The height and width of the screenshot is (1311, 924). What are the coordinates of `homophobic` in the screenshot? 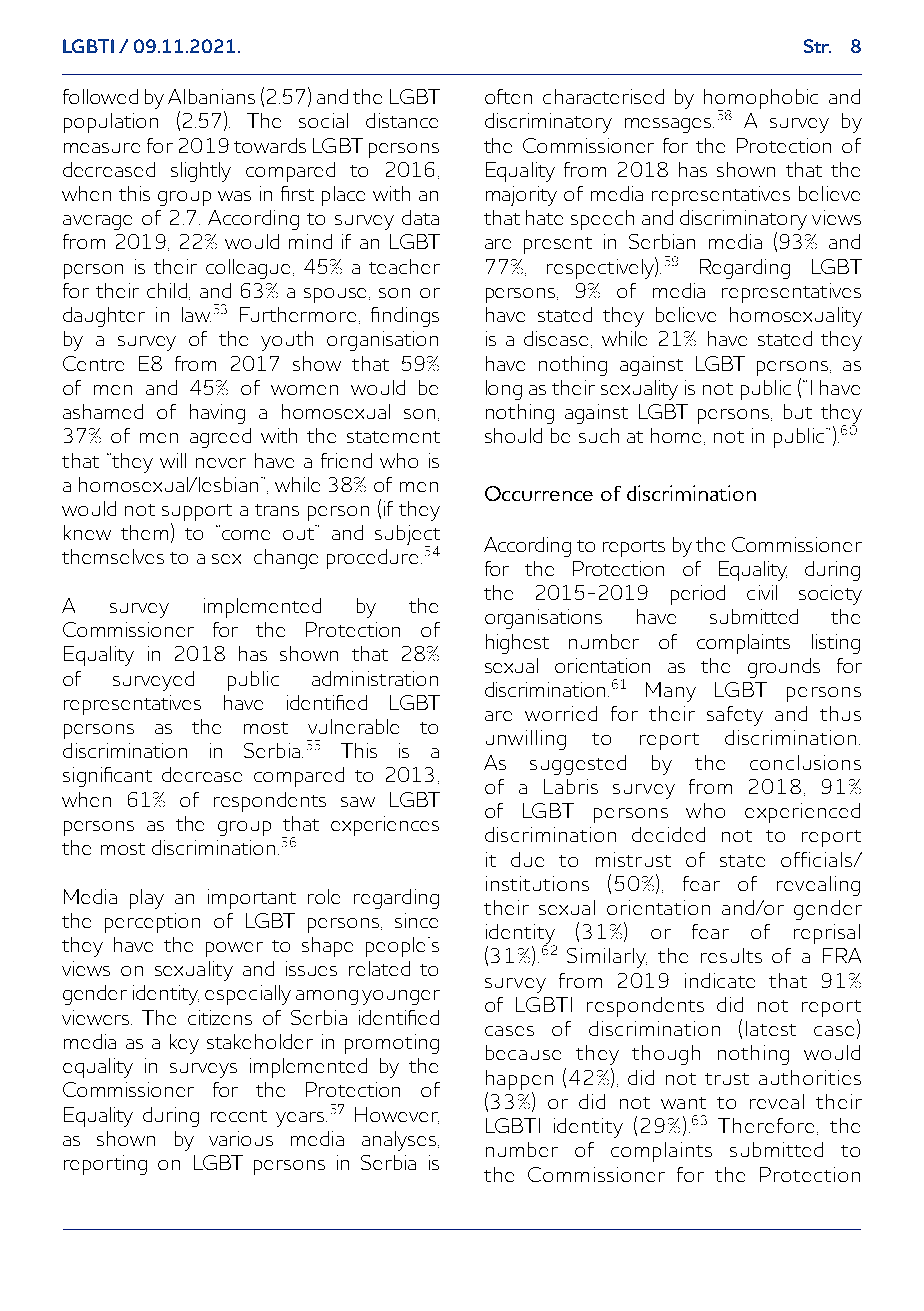 It's located at (761, 100).
